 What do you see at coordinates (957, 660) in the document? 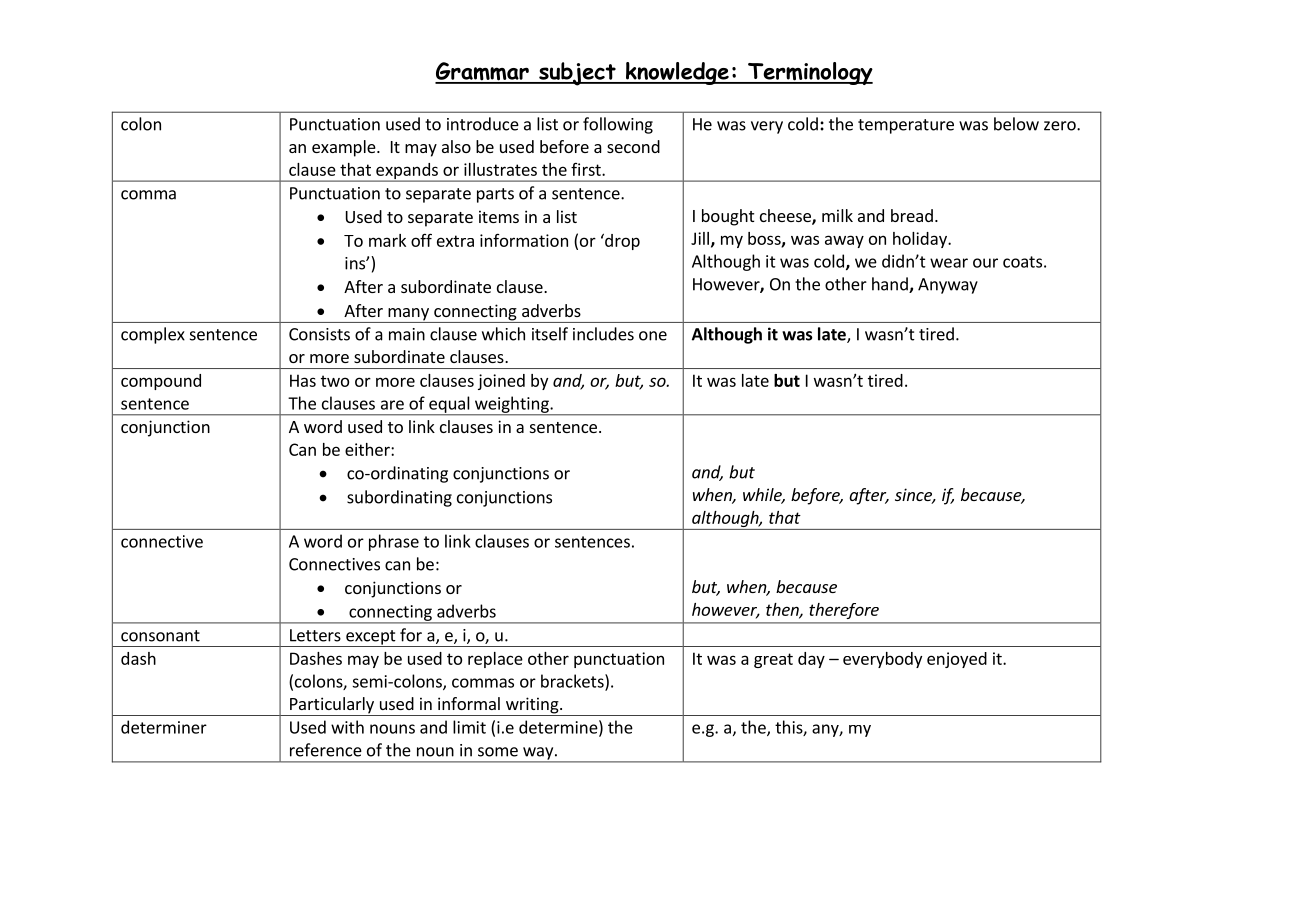
I see `enjoyed` at bounding box center [957, 660].
